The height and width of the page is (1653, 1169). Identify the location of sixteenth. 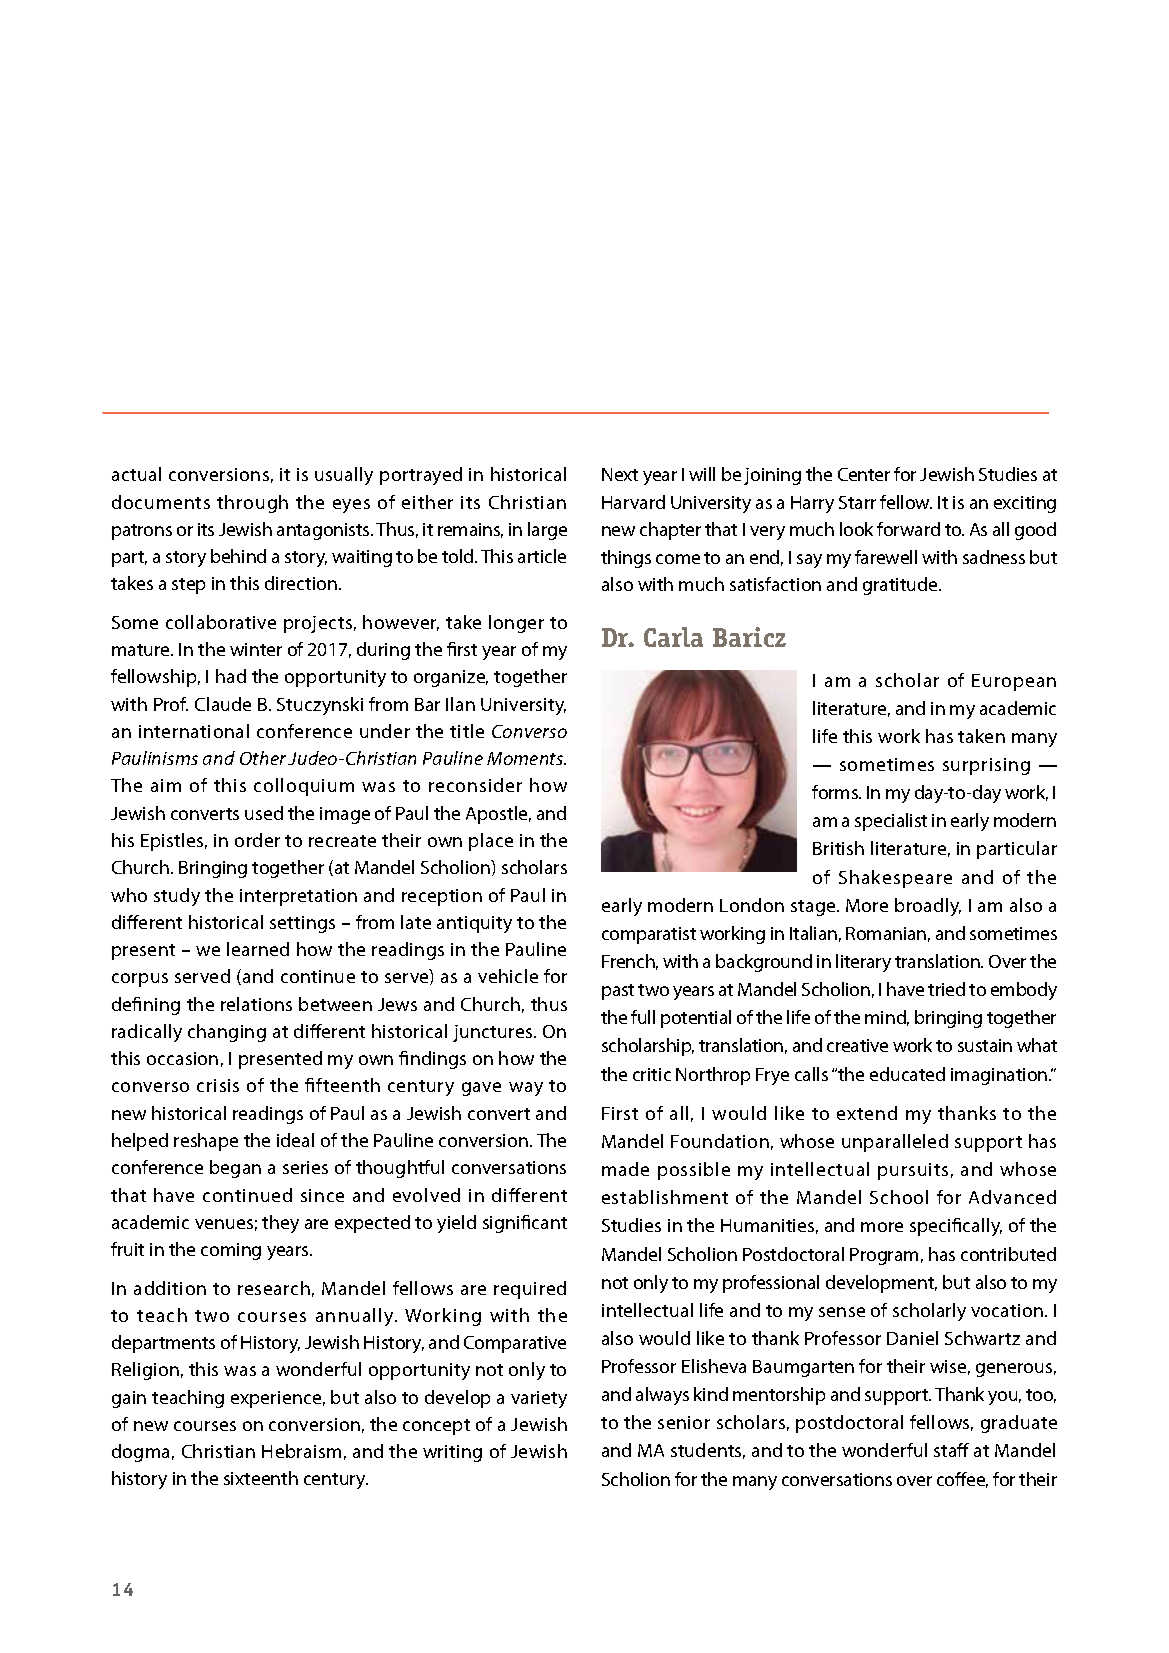
(261, 1478).
